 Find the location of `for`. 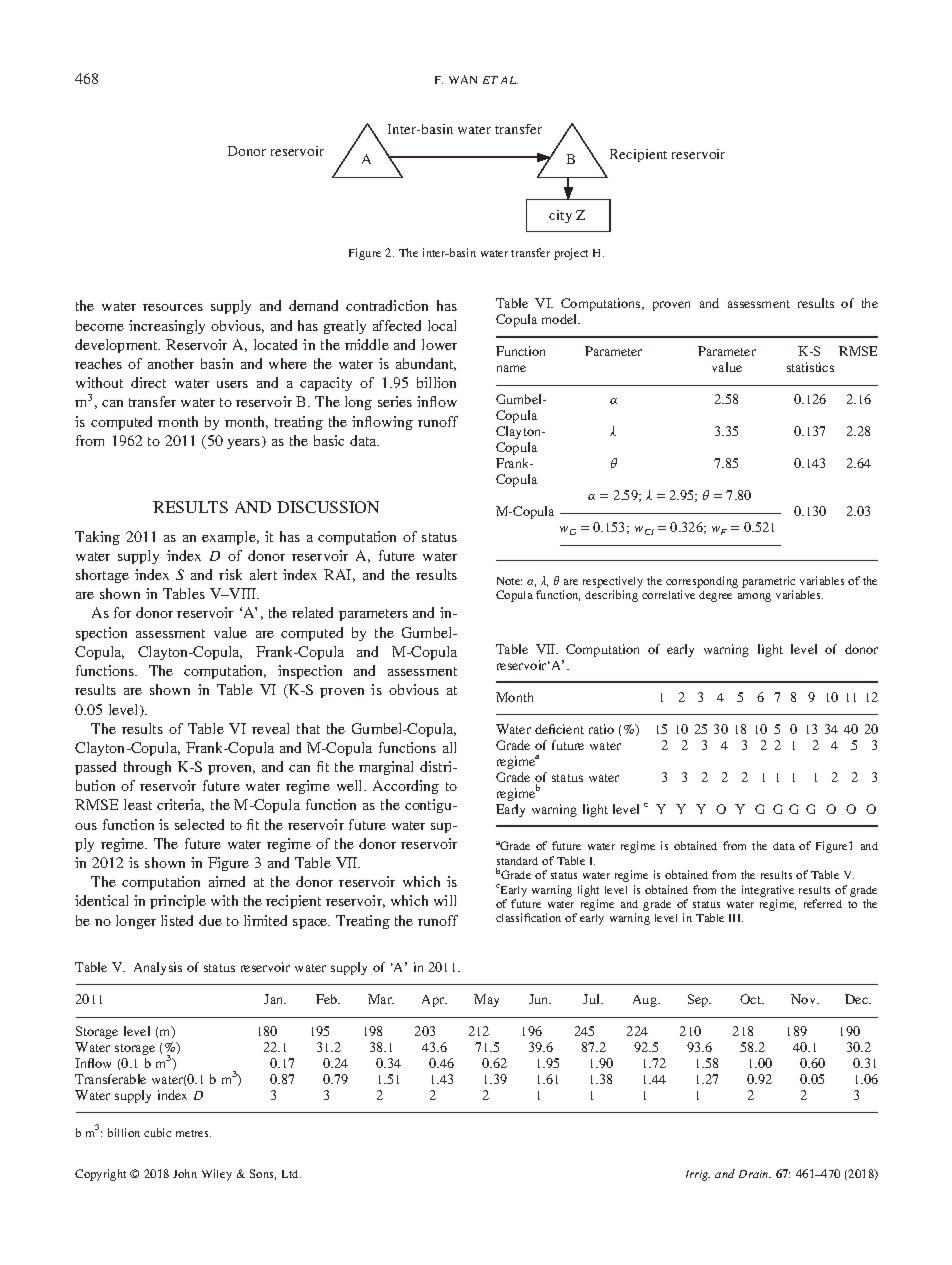

for is located at coordinates (122, 612).
